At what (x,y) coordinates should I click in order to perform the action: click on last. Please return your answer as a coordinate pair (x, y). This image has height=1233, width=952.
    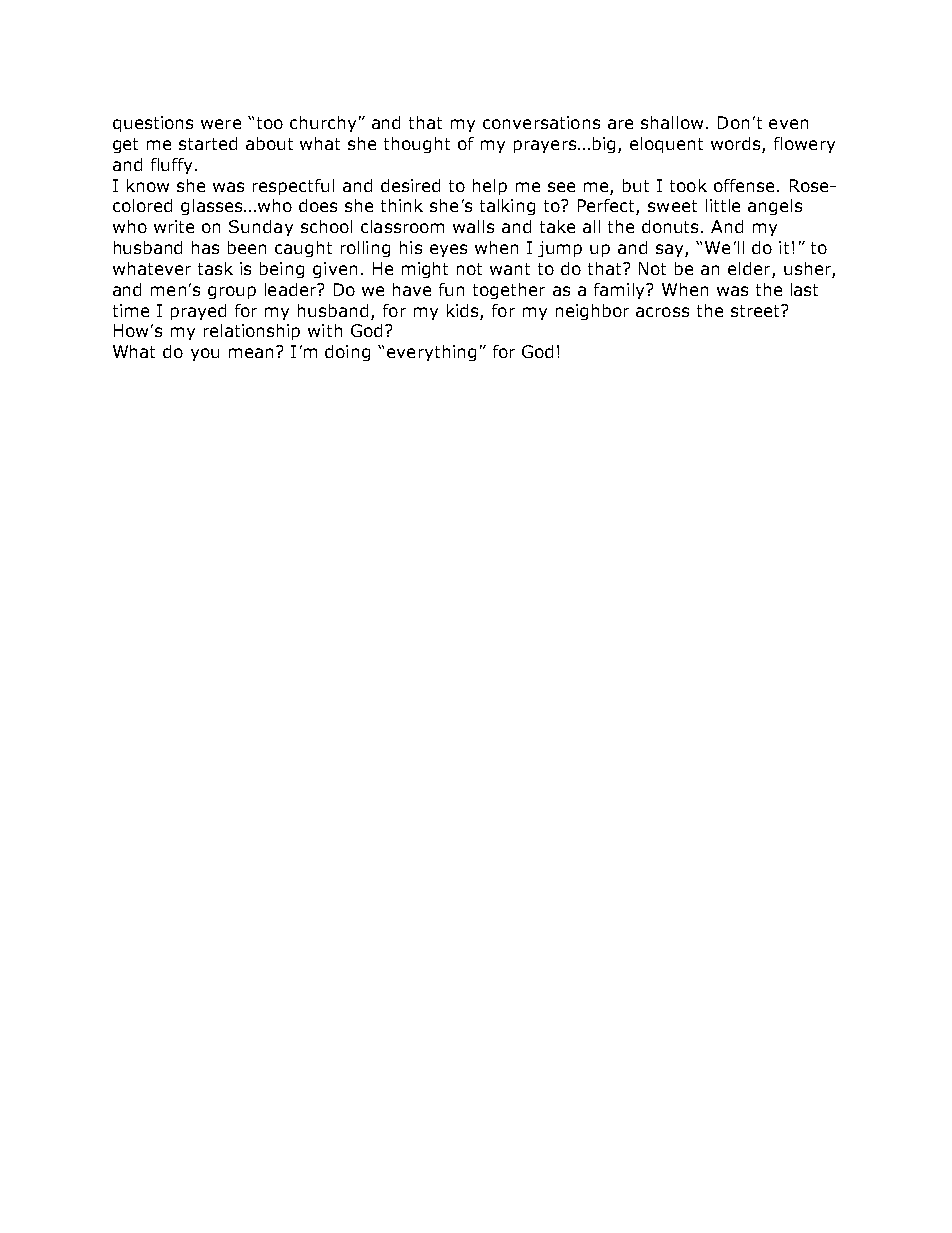
    Looking at the image, I should click on (804, 289).
